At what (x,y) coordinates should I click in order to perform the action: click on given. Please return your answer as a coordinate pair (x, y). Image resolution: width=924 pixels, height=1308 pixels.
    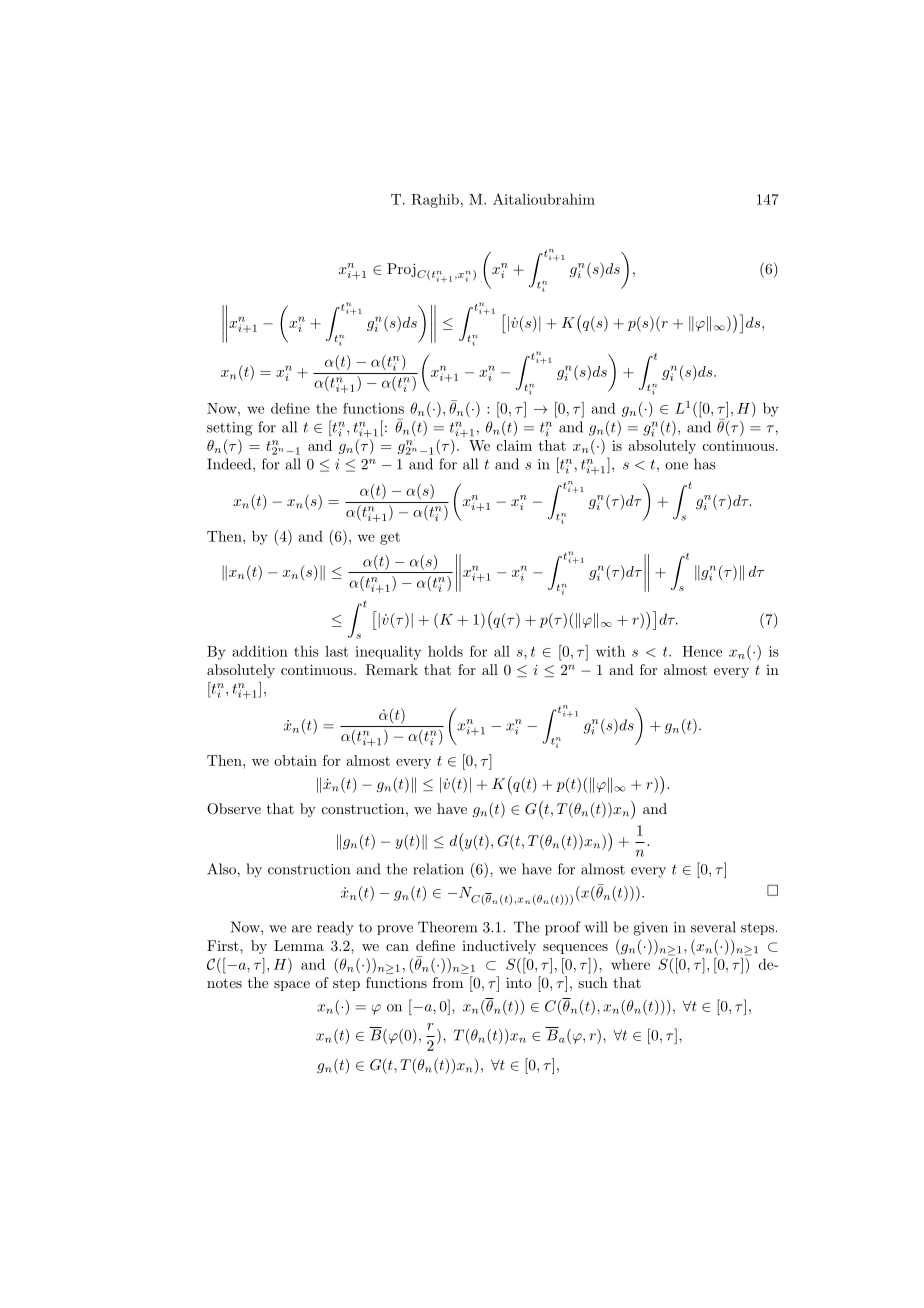
    Looking at the image, I should click on (650, 929).
